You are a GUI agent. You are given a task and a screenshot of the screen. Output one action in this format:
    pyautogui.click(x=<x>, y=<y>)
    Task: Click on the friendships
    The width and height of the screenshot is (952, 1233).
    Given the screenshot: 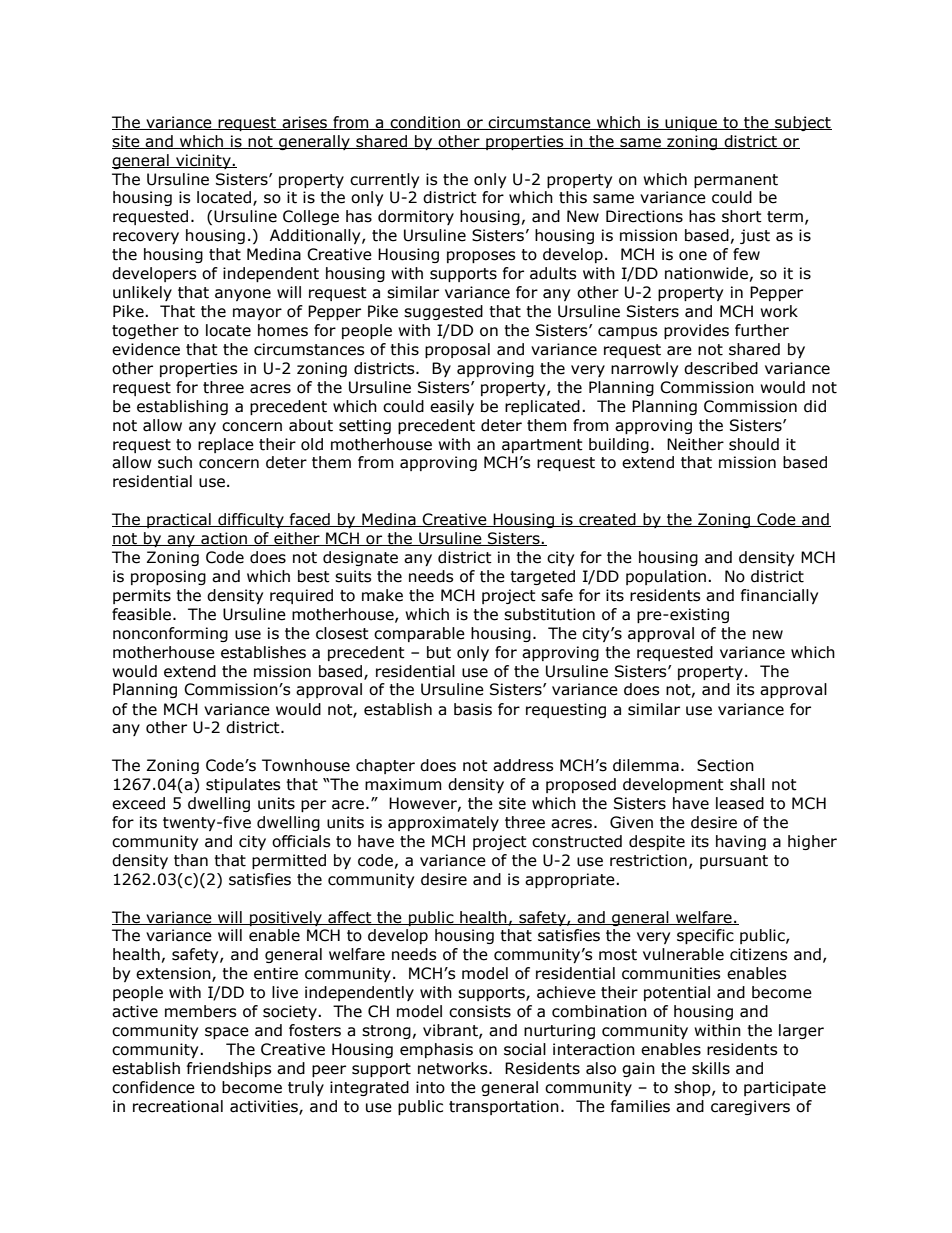 What is the action you would take?
    pyautogui.click(x=229, y=1069)
